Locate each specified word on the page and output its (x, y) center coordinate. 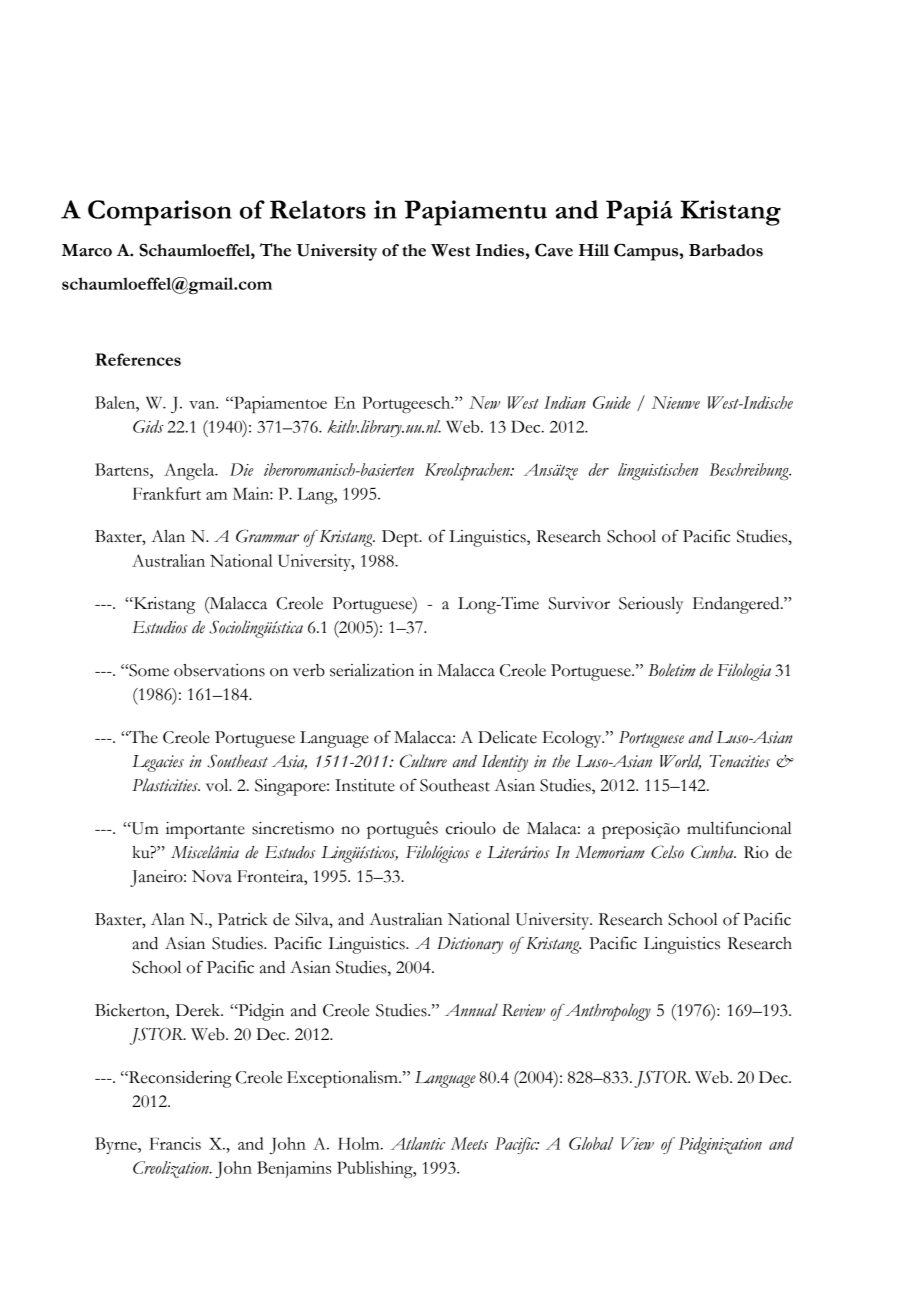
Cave (554, 250)
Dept (401, 538)
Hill (594, 250)
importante (205, 830)
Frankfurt (167, 493)
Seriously (651, 605)
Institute (365, 785)
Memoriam (610, 852)
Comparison (160, 213)
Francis (175, 1143)
